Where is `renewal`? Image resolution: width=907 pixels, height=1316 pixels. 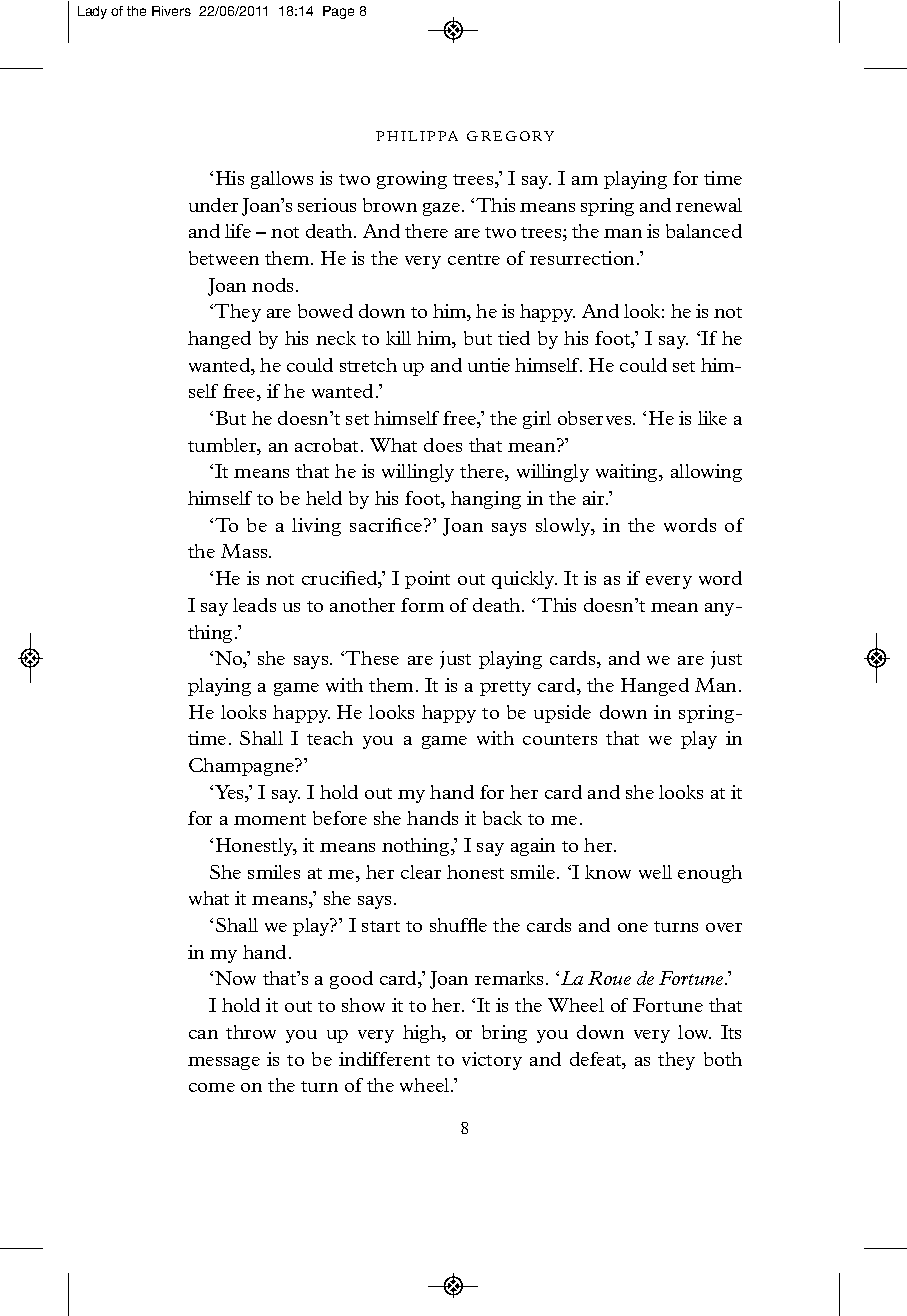 renewal is located at coordinates (709, 205).
